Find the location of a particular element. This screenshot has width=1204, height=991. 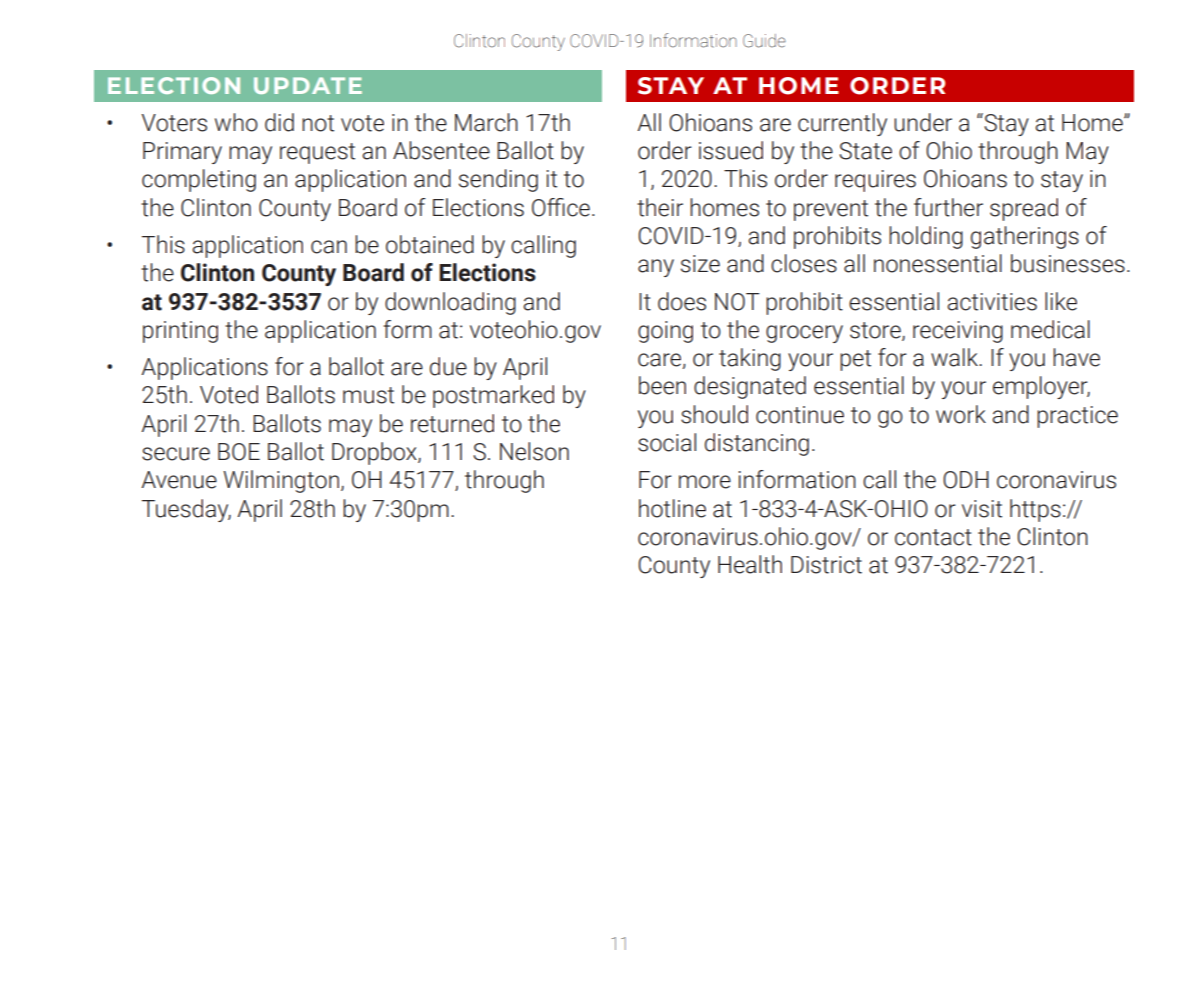

UPDATE is located at coordinates (308, 85).
